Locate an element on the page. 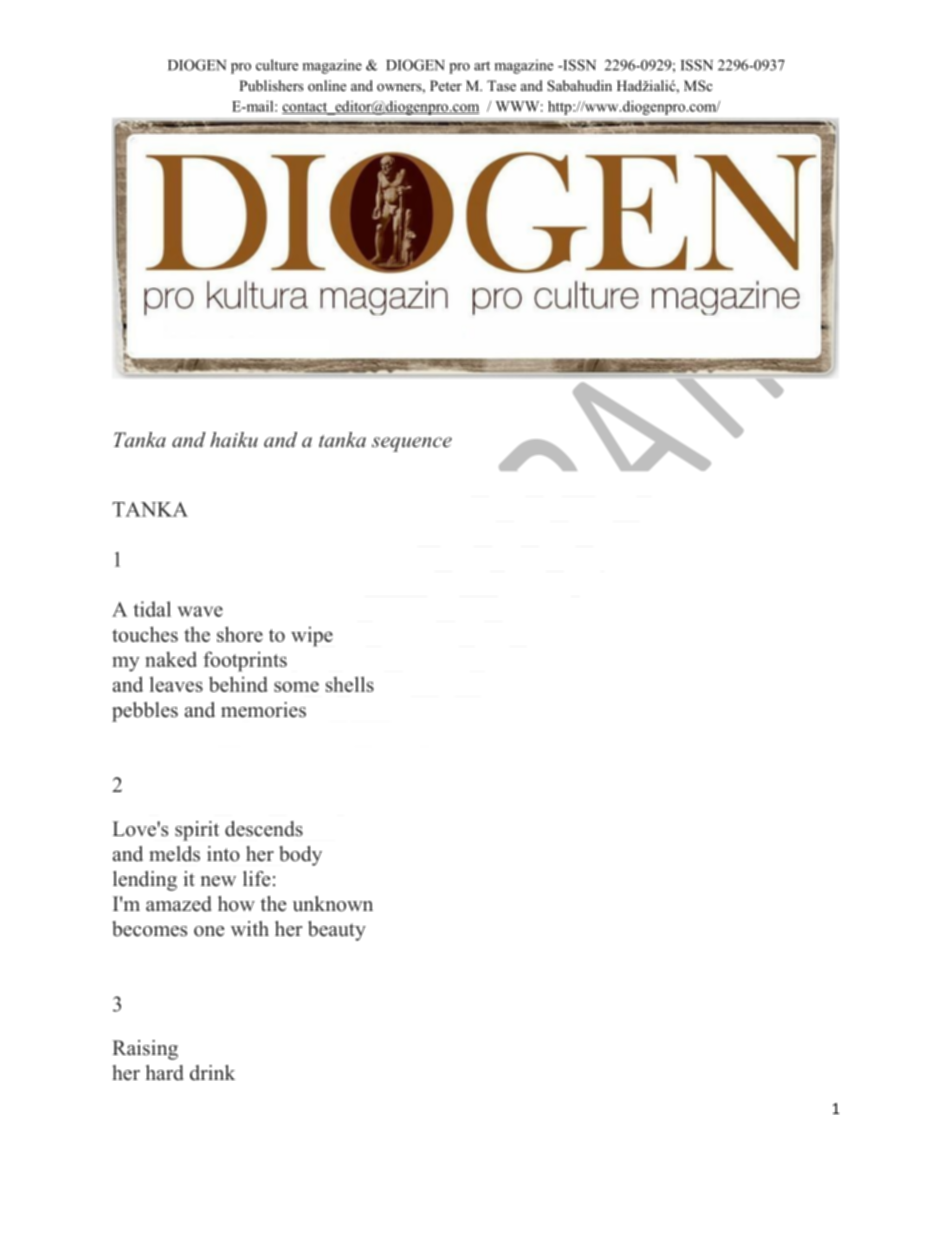 The image size is (952, 1233). Publishers is located at coordinates (271, 85).
